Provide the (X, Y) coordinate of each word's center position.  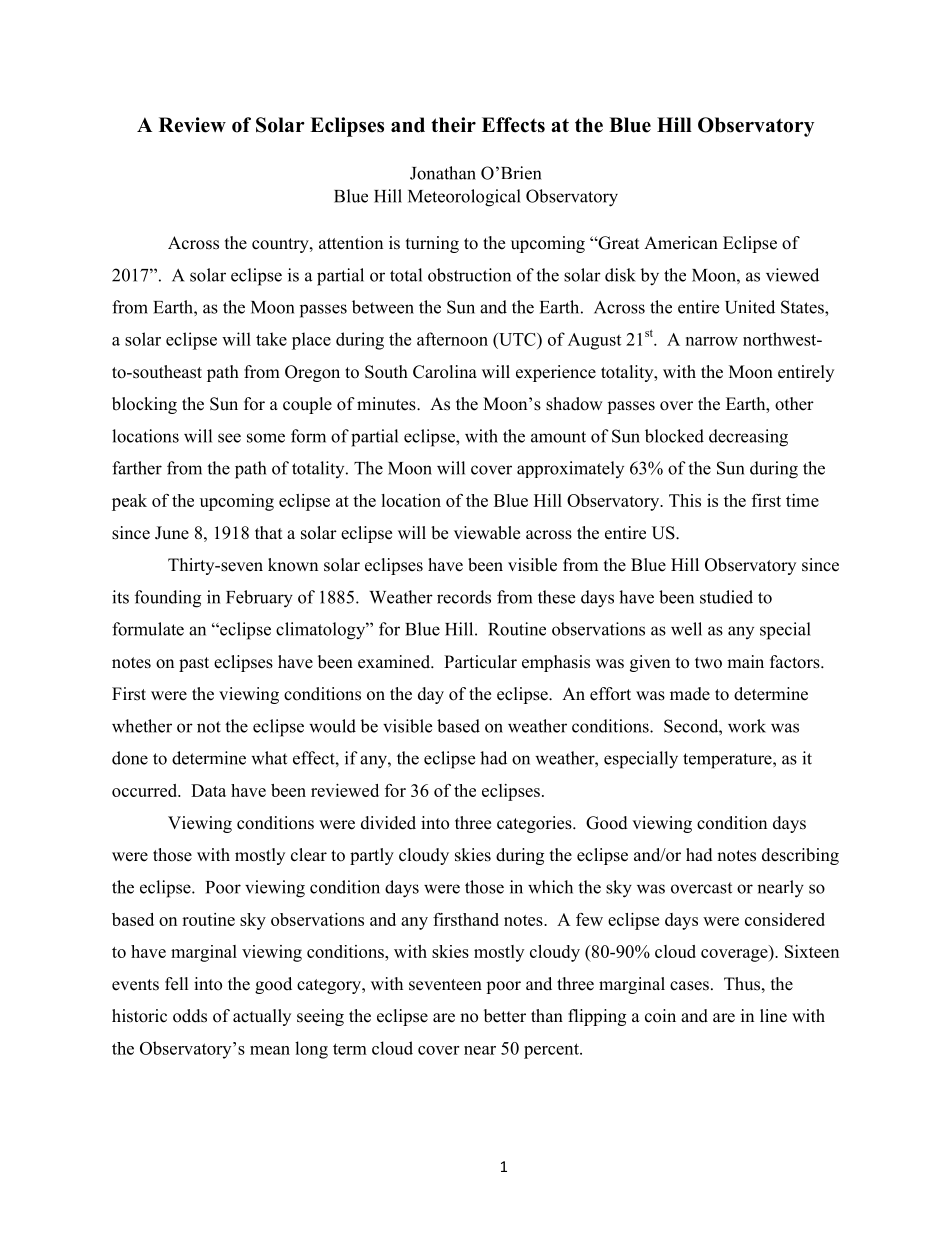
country (281, 245)
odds (190, 1016)
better (505, 1016)
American (681, 243)
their (453, 125)
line (773, 1016)
